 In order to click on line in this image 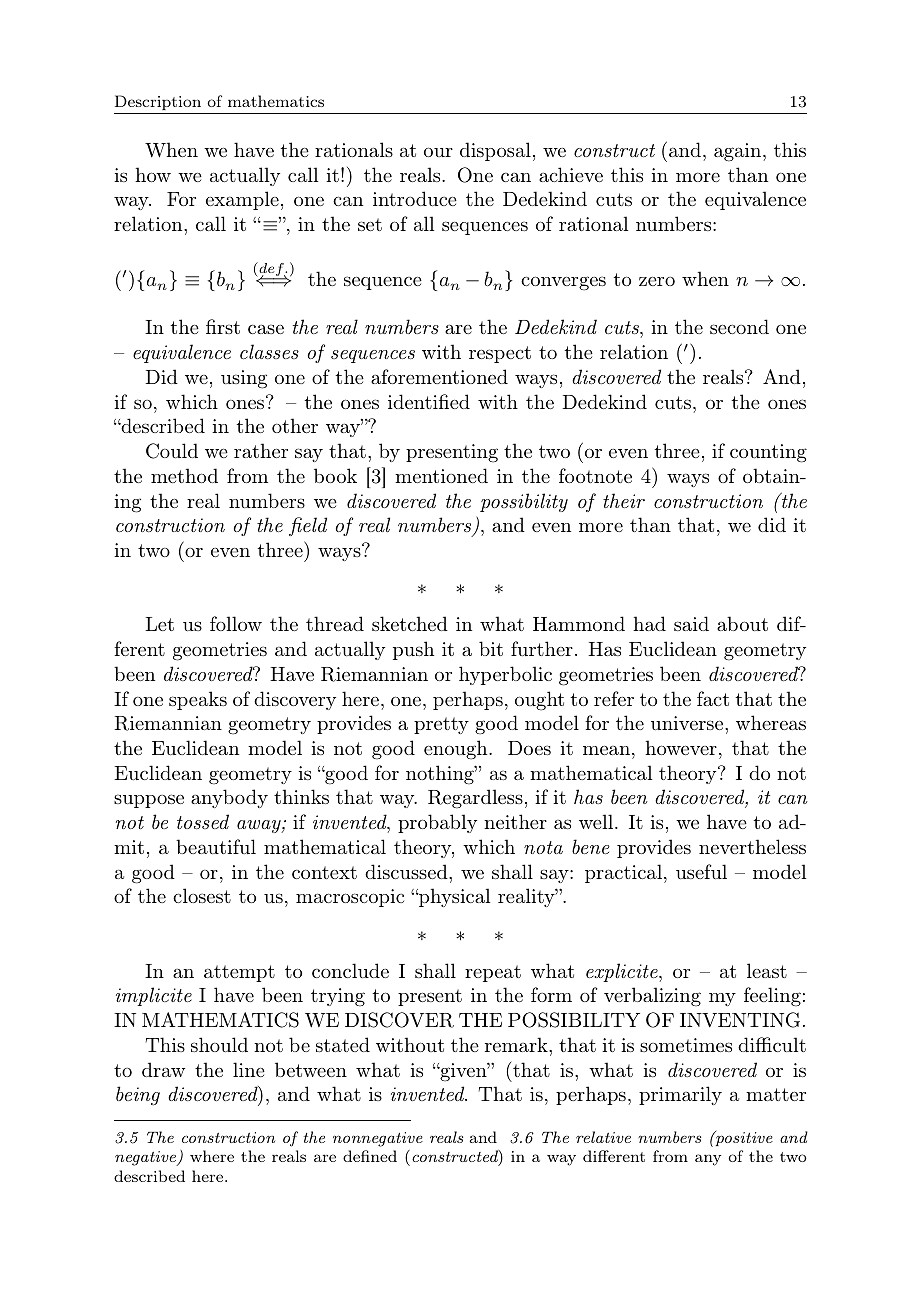, I will do `click(249, 1069)`.
